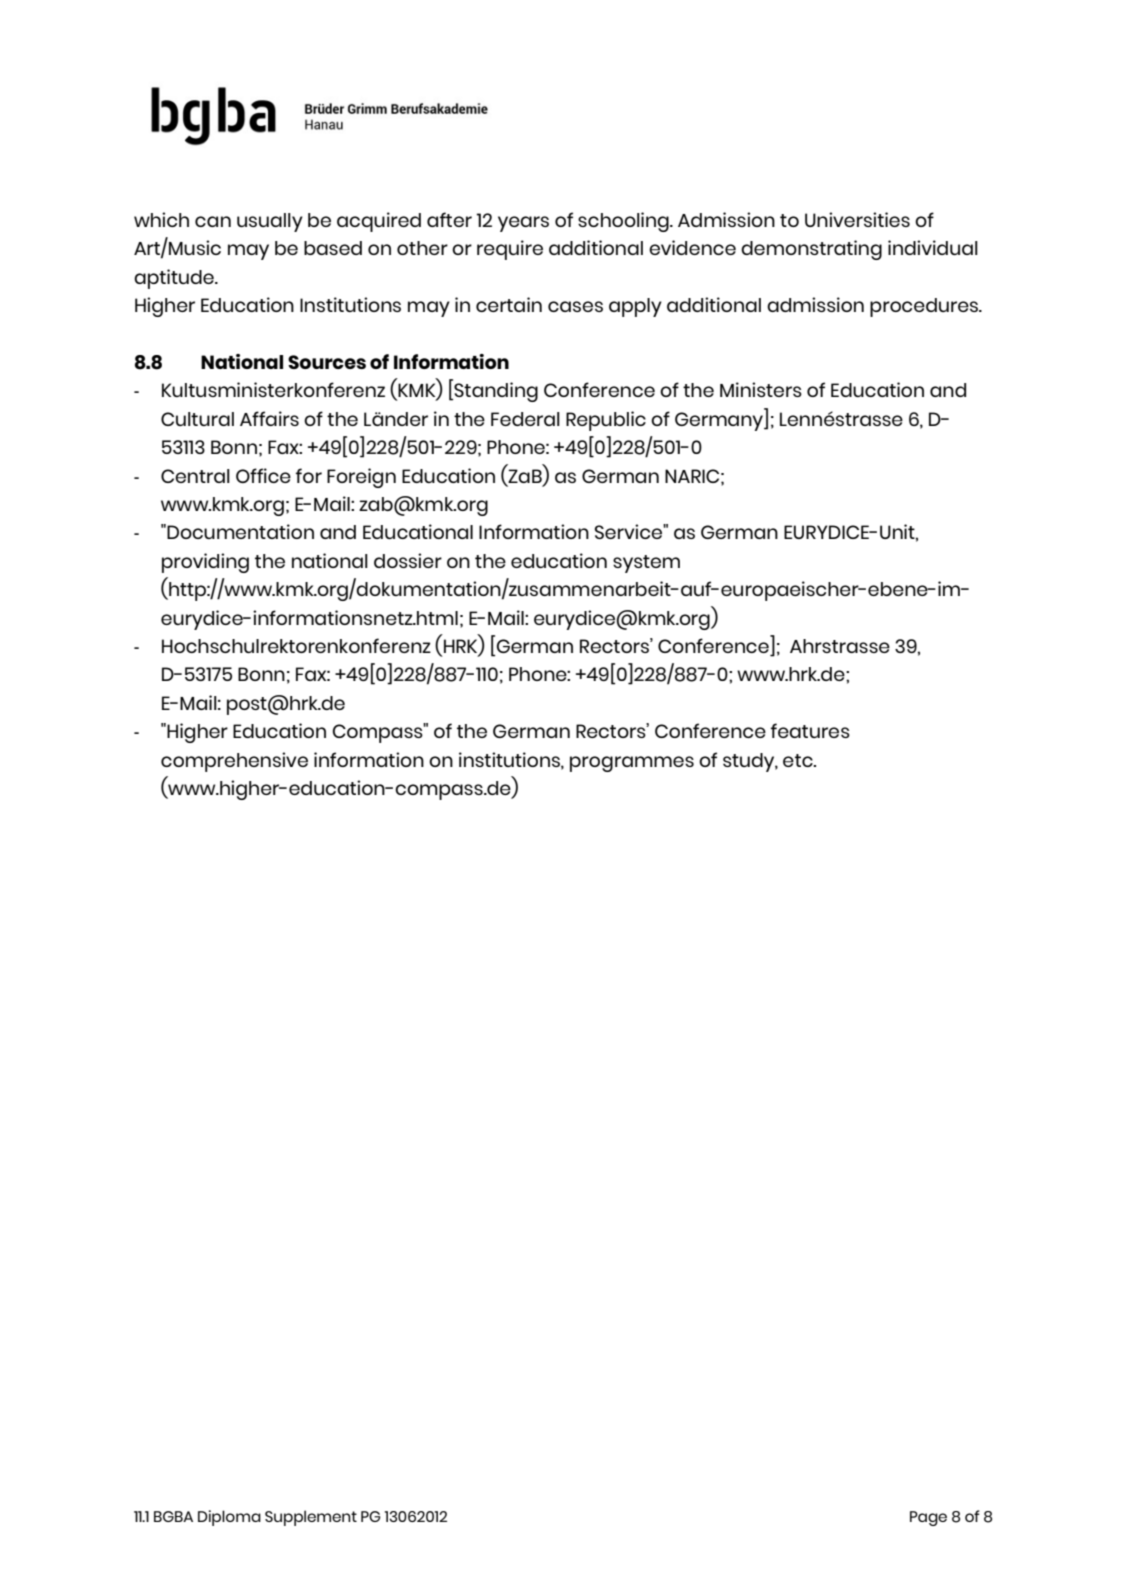  What do you see at coordinates (270, 222) in the image?
I see `usually` at bounding box center [270, 222].
